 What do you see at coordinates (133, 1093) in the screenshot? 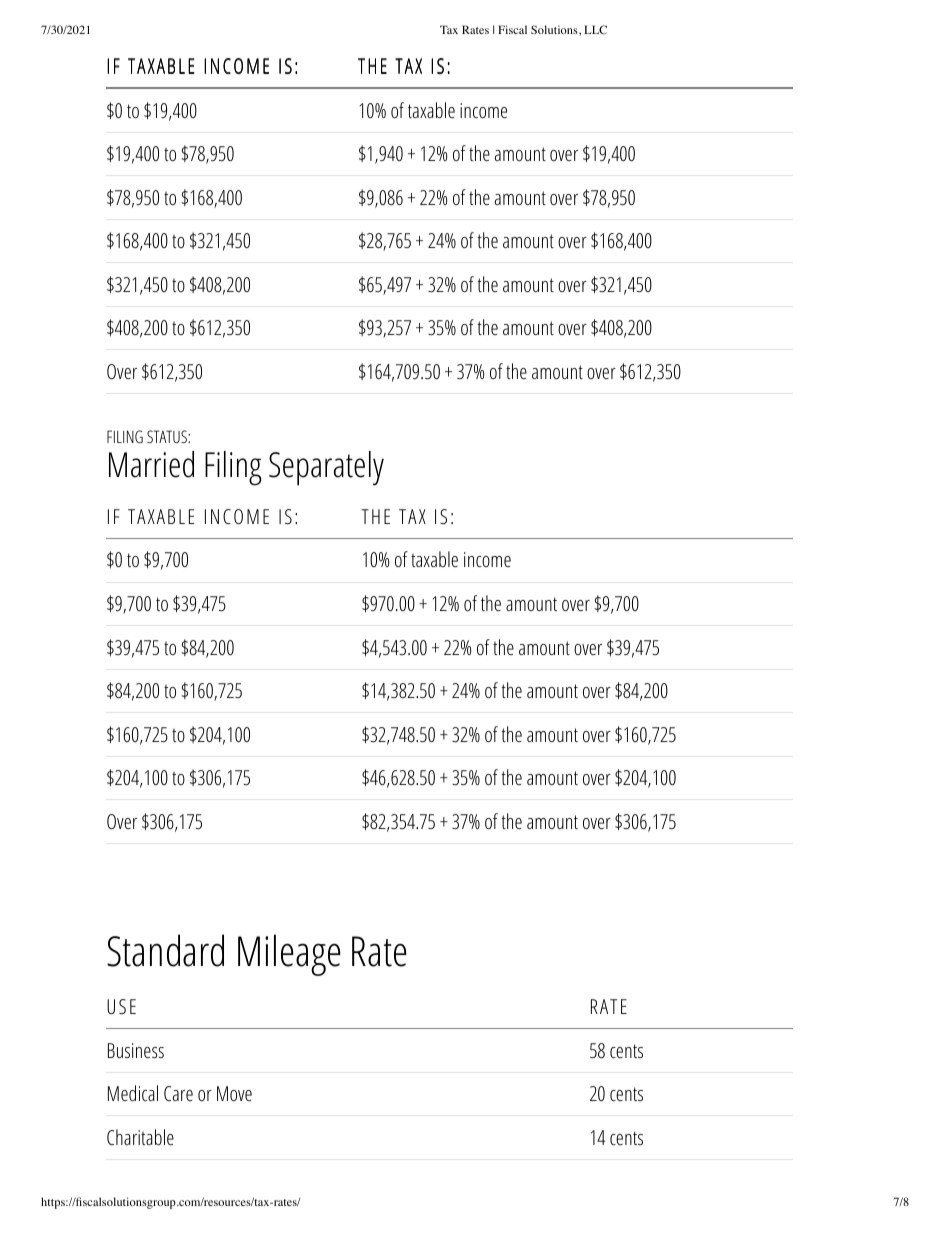
I see `Medical` at bounding box center [133, 1093].
